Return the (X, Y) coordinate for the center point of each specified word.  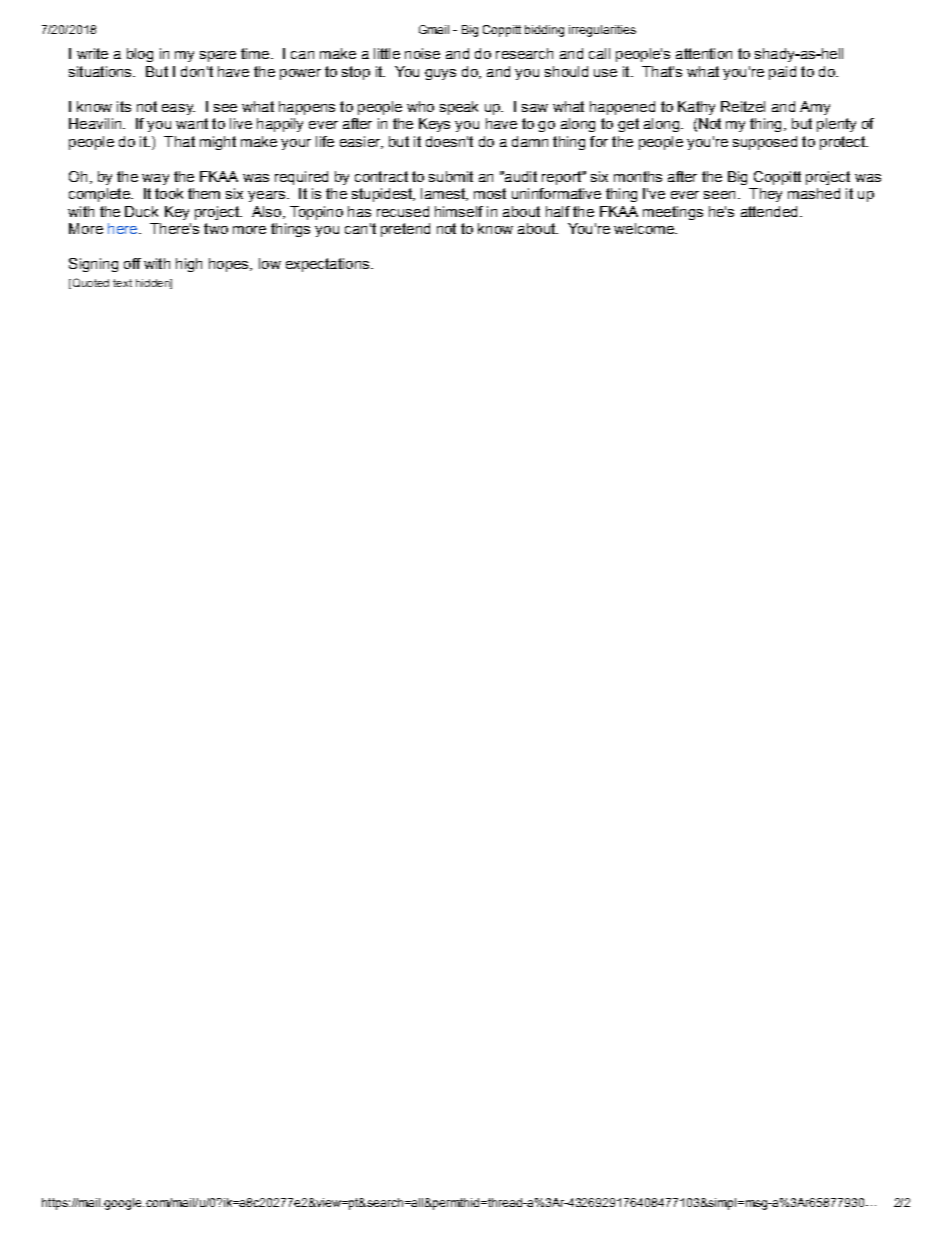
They (765, 195)
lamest (444, 194)
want (192, 123)
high (189, 265)
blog (140, 55)
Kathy (696, 108)
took (169, 193)
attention (704, 53)
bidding (544, 31)
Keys (434, 125)
